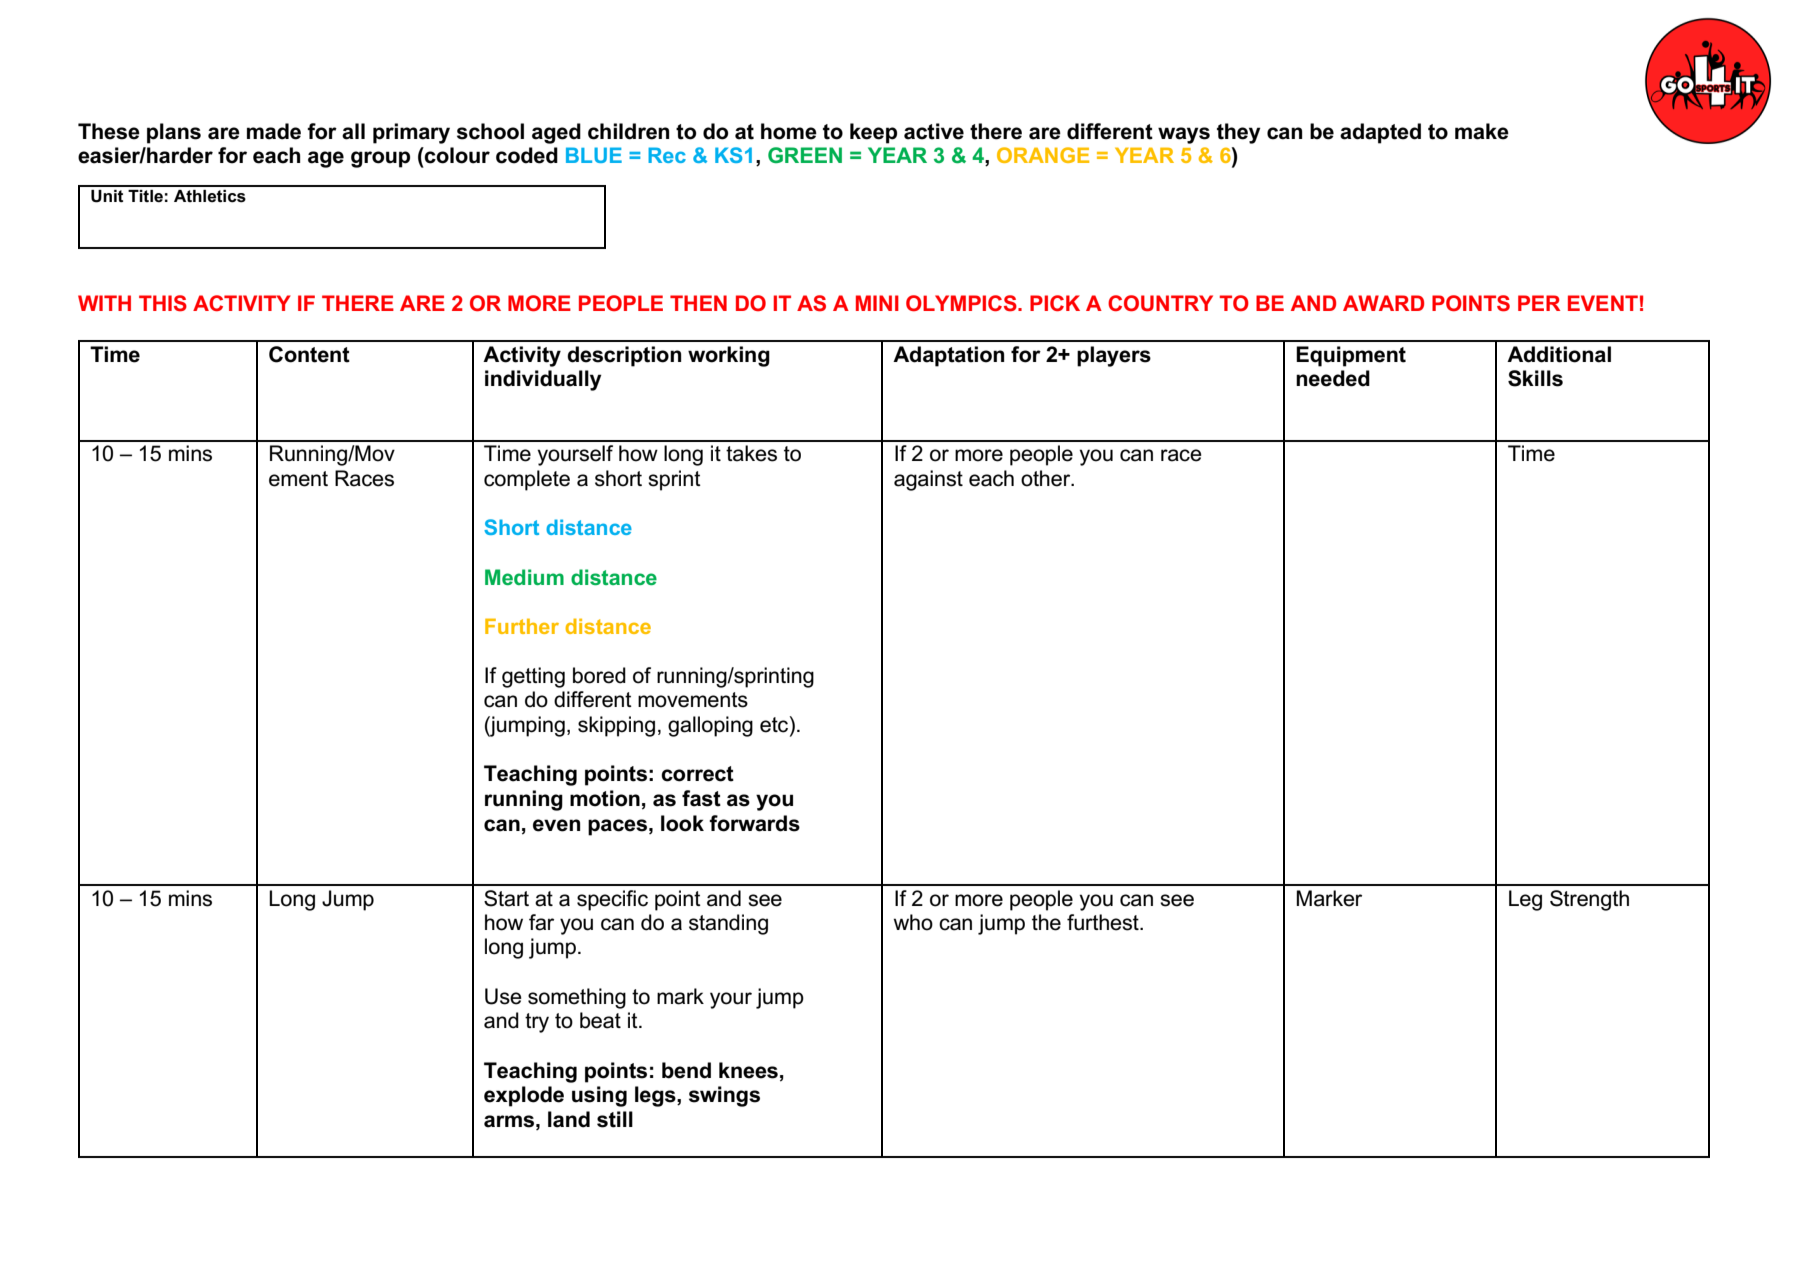 The image size is (1802, 1274). What do you see at coordinates (805, 155) in the page?
I see `GREEN` at bounding box center [805, 155].
